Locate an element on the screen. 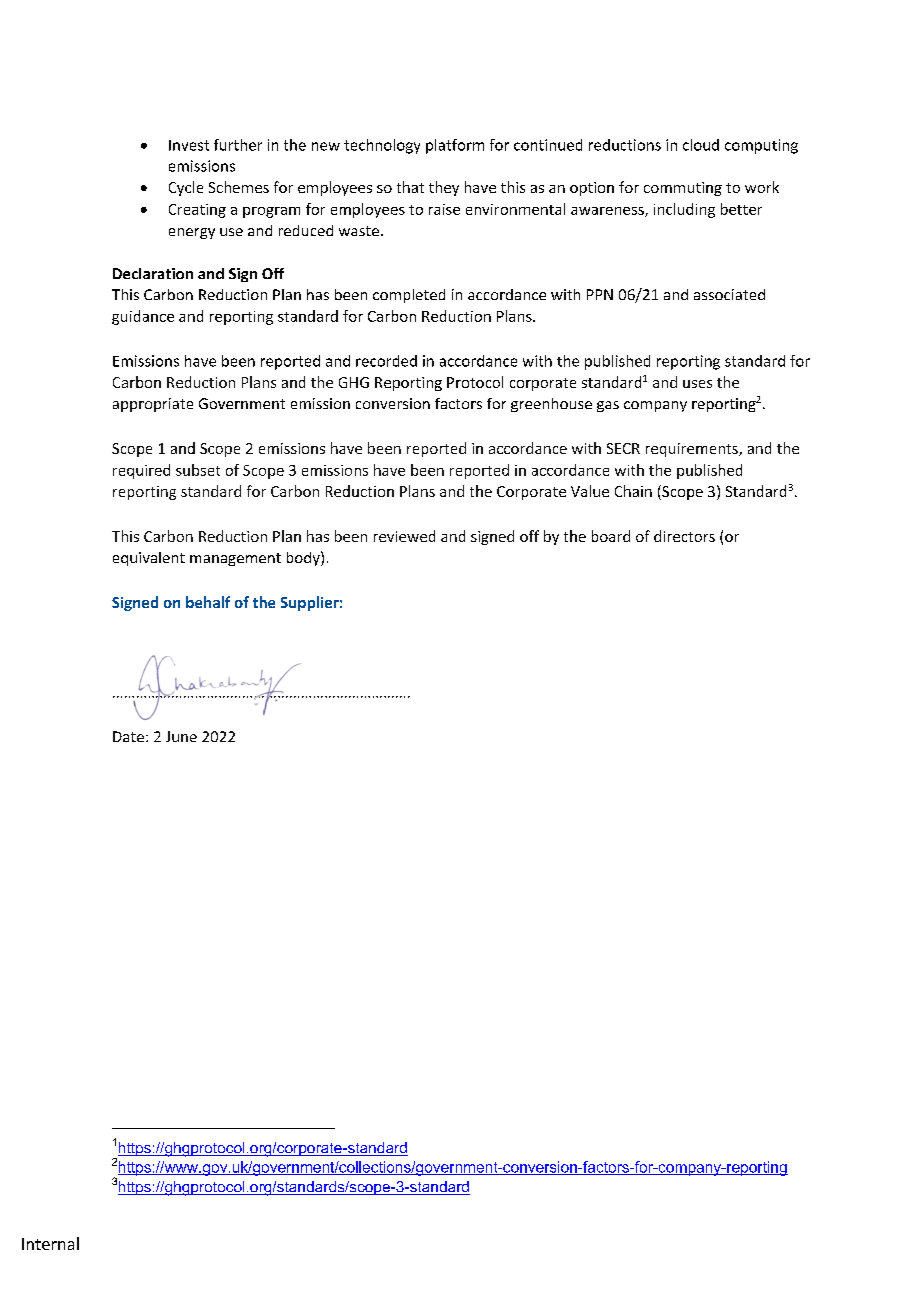 Image resolution: width=924 pixels, height=1308 pixels. recorded is located at coordinates (386, 361).
